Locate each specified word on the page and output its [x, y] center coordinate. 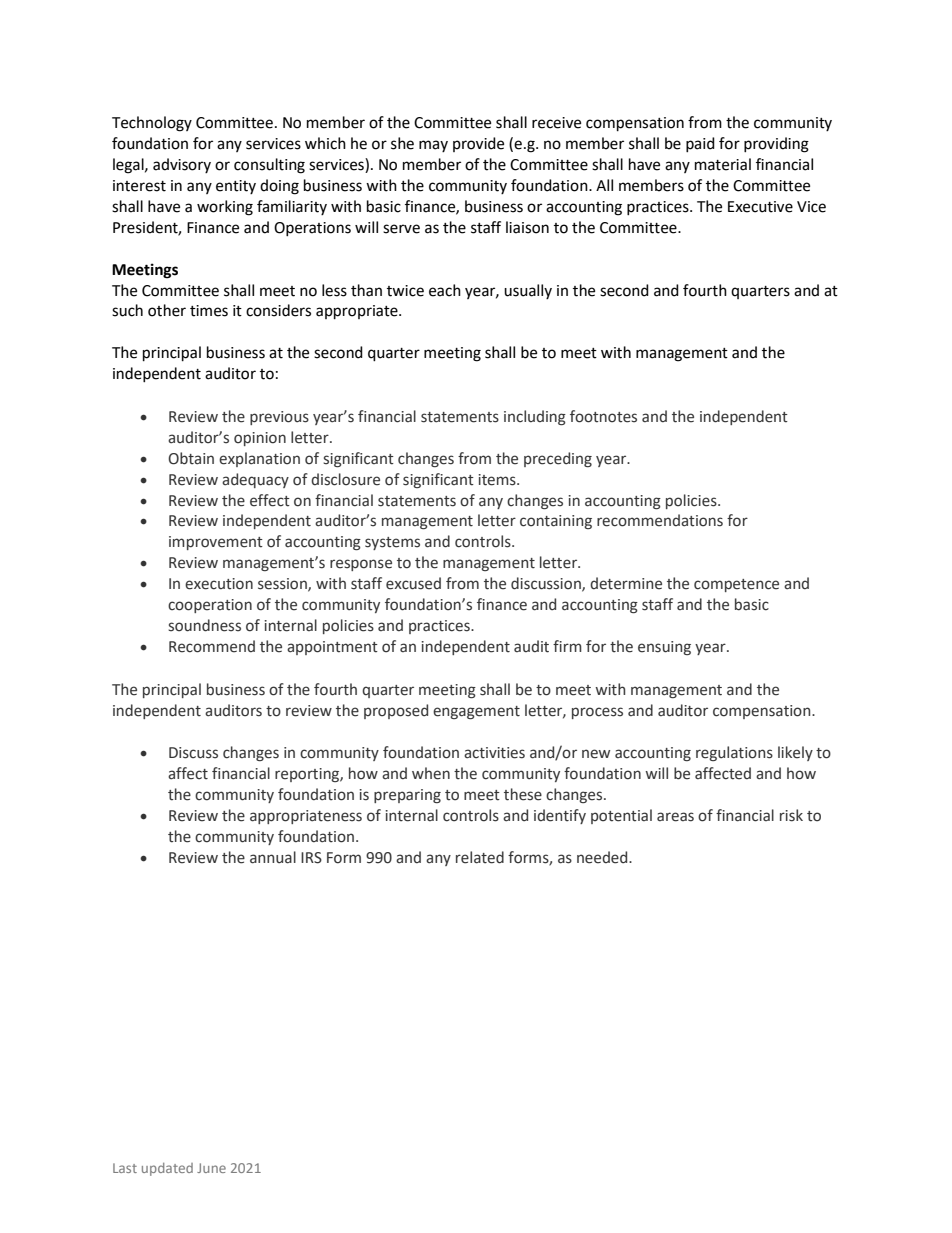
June [211, 1168]
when [431, 773]
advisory [182, 165]
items [498, 480]
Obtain [191, 458]
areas [675, 817]
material [723, 164]
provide [478, 144]
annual [273, 857]
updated [167, 1169]
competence [736, 585]
